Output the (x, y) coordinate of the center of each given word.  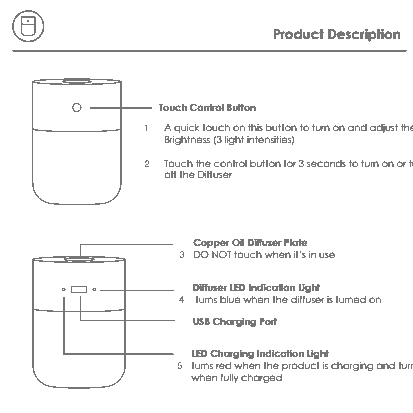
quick (187, 128)
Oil (238, 242)
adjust (384, 128)
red (223, 365)
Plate (296, 242)
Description (364, 35)
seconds (326, 163)
